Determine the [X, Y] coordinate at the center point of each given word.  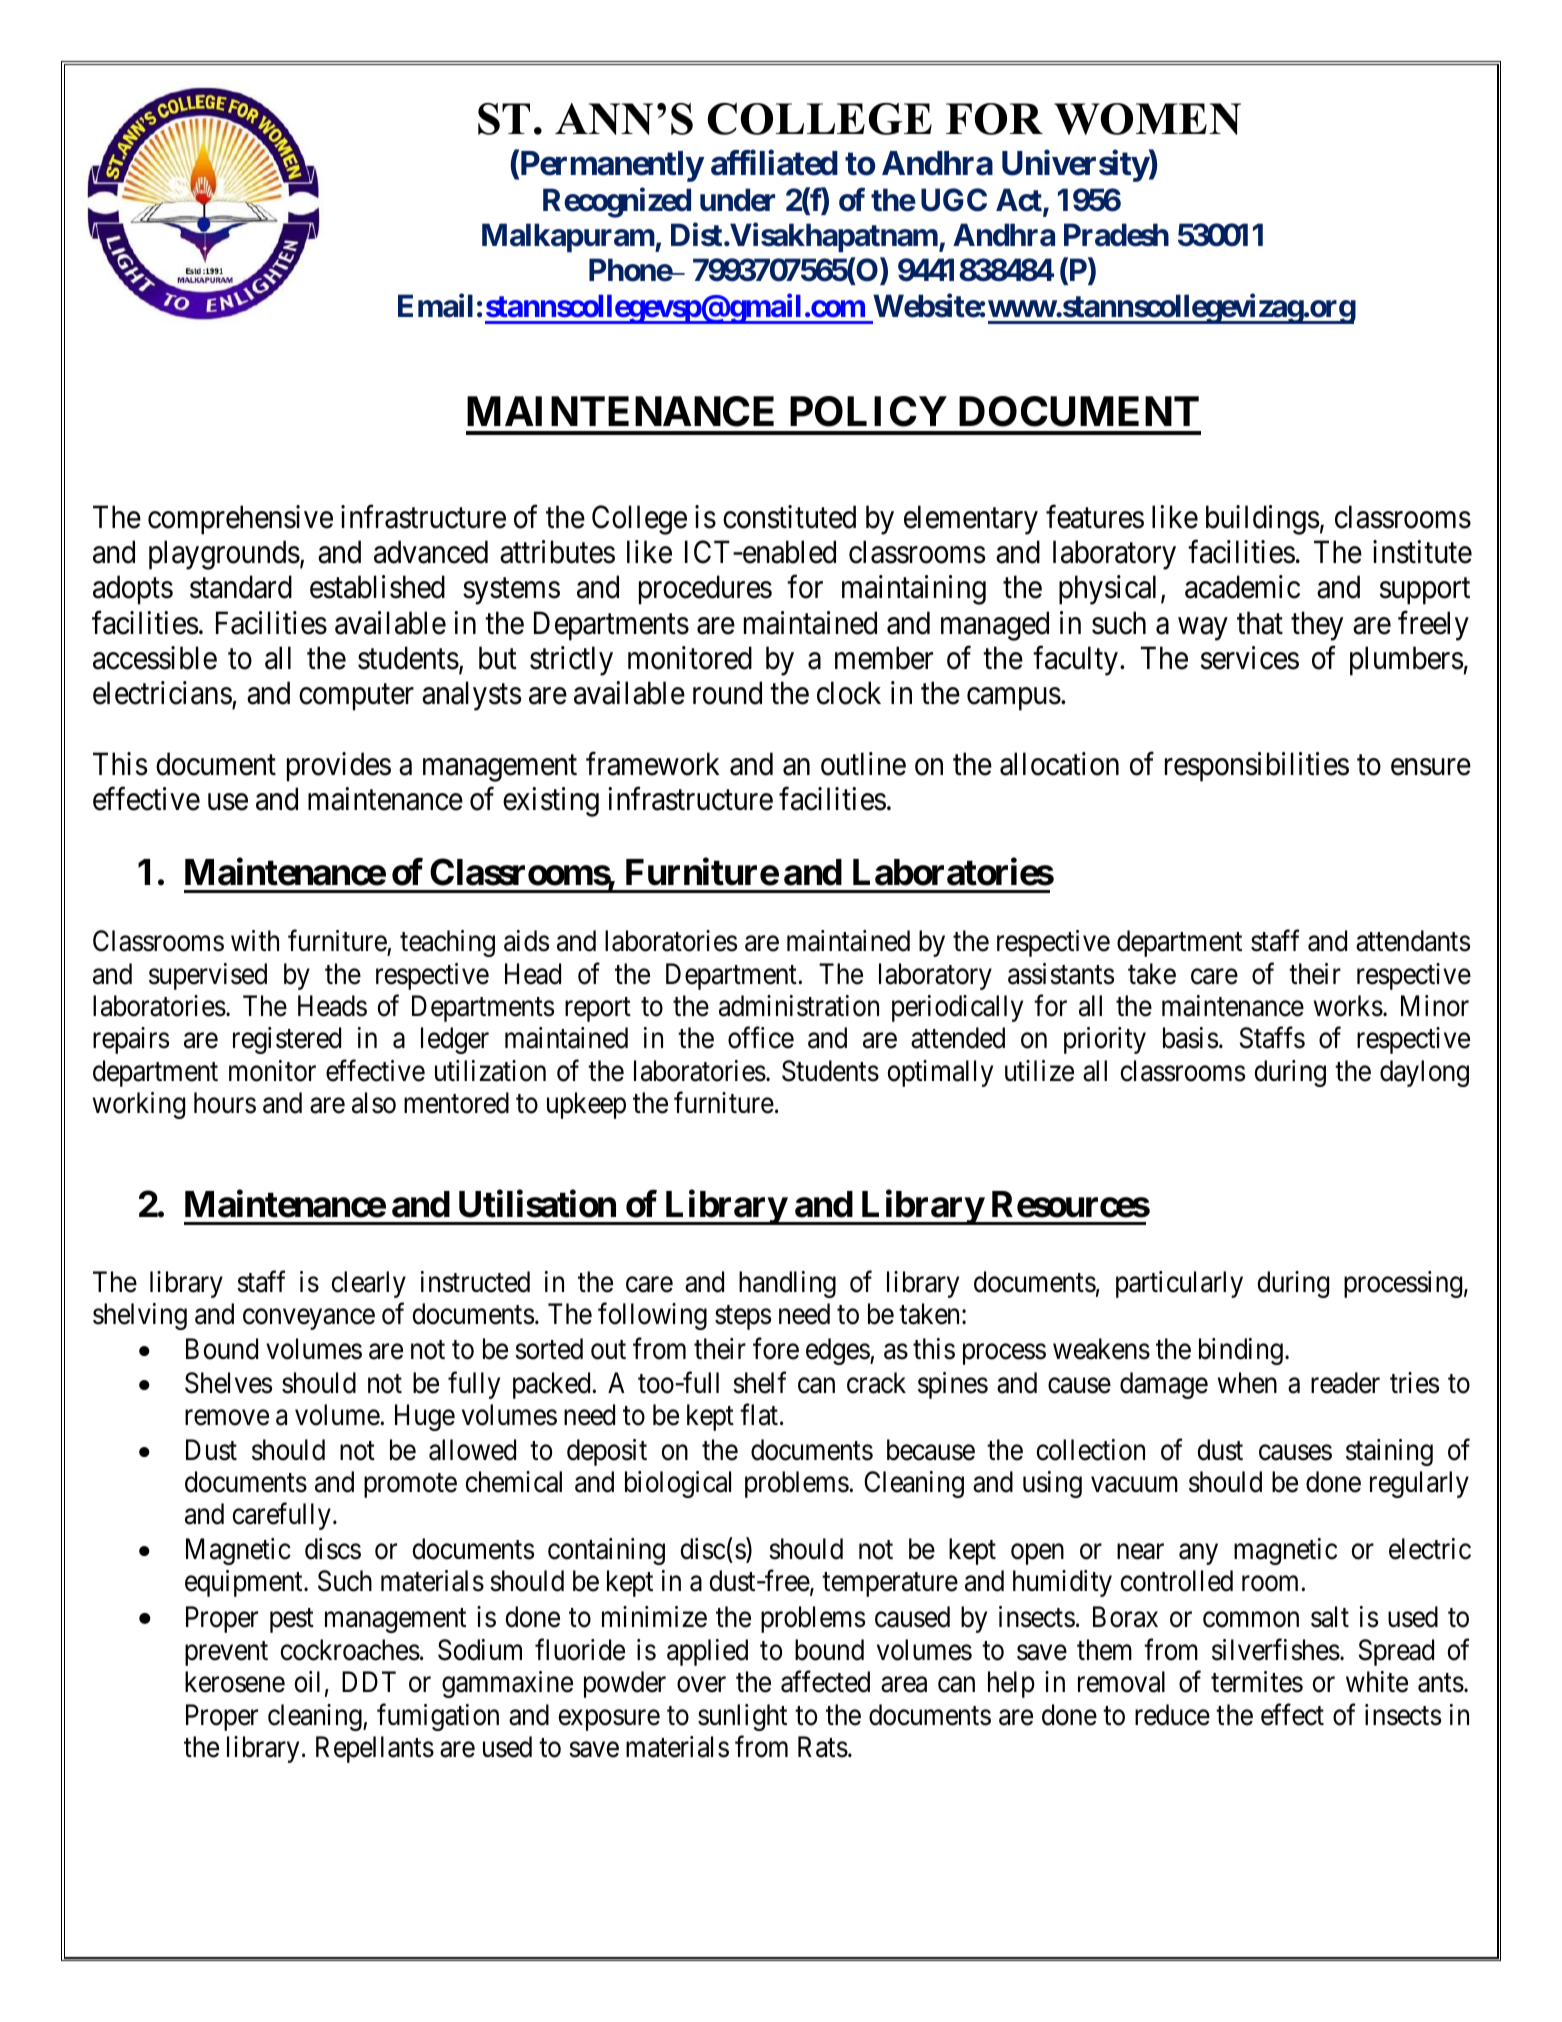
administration [799, 1006]
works [1348, 1006]
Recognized [617, 203]
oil [307, 1682]
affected [825, 1682]
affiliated [774, 163]
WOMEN [1147, 119]
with [255, 940]
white [1377, 1682]
